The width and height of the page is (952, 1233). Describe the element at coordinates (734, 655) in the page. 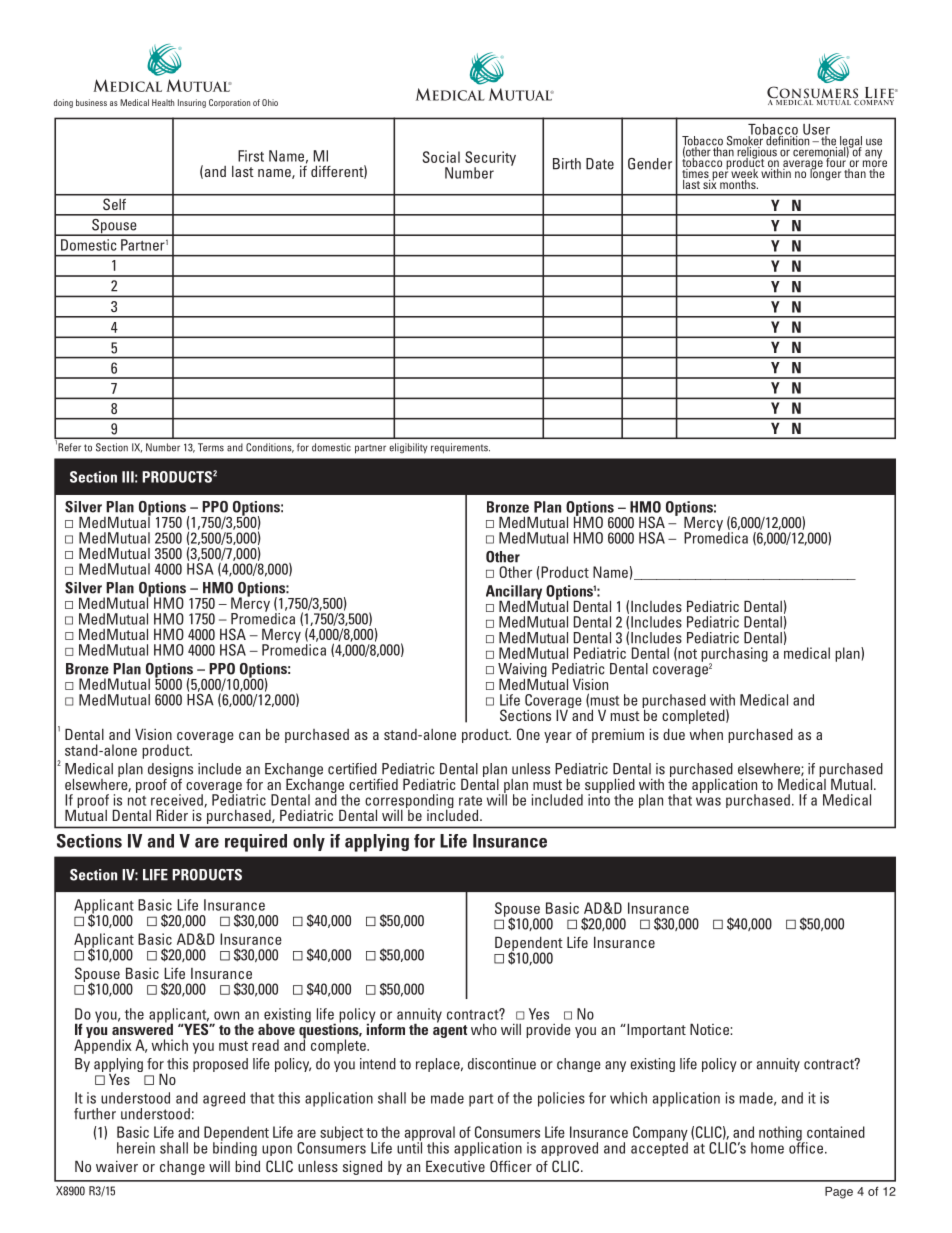

I see `purchasing` at that location.
